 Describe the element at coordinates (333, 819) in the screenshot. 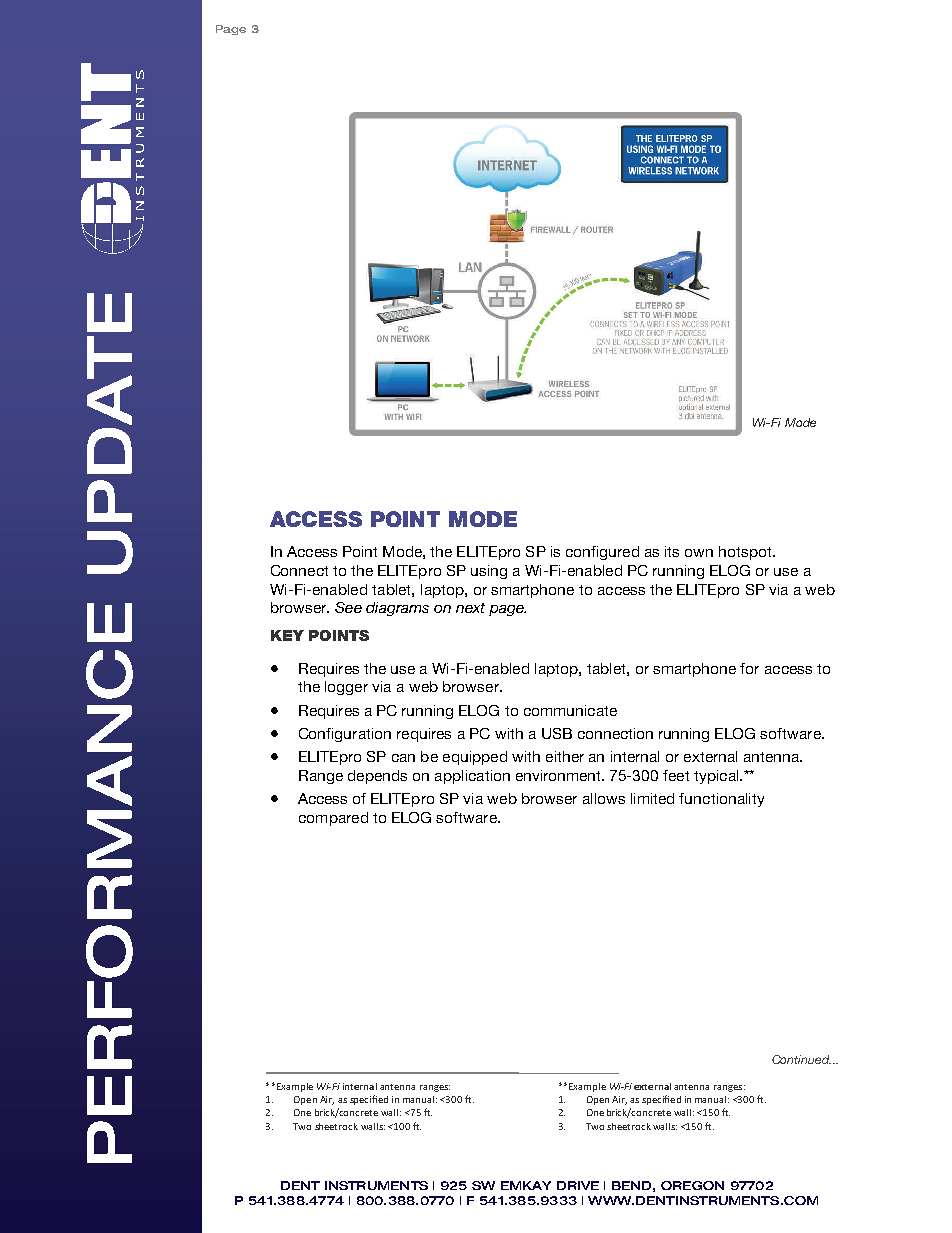

I see `compared` at that location.
